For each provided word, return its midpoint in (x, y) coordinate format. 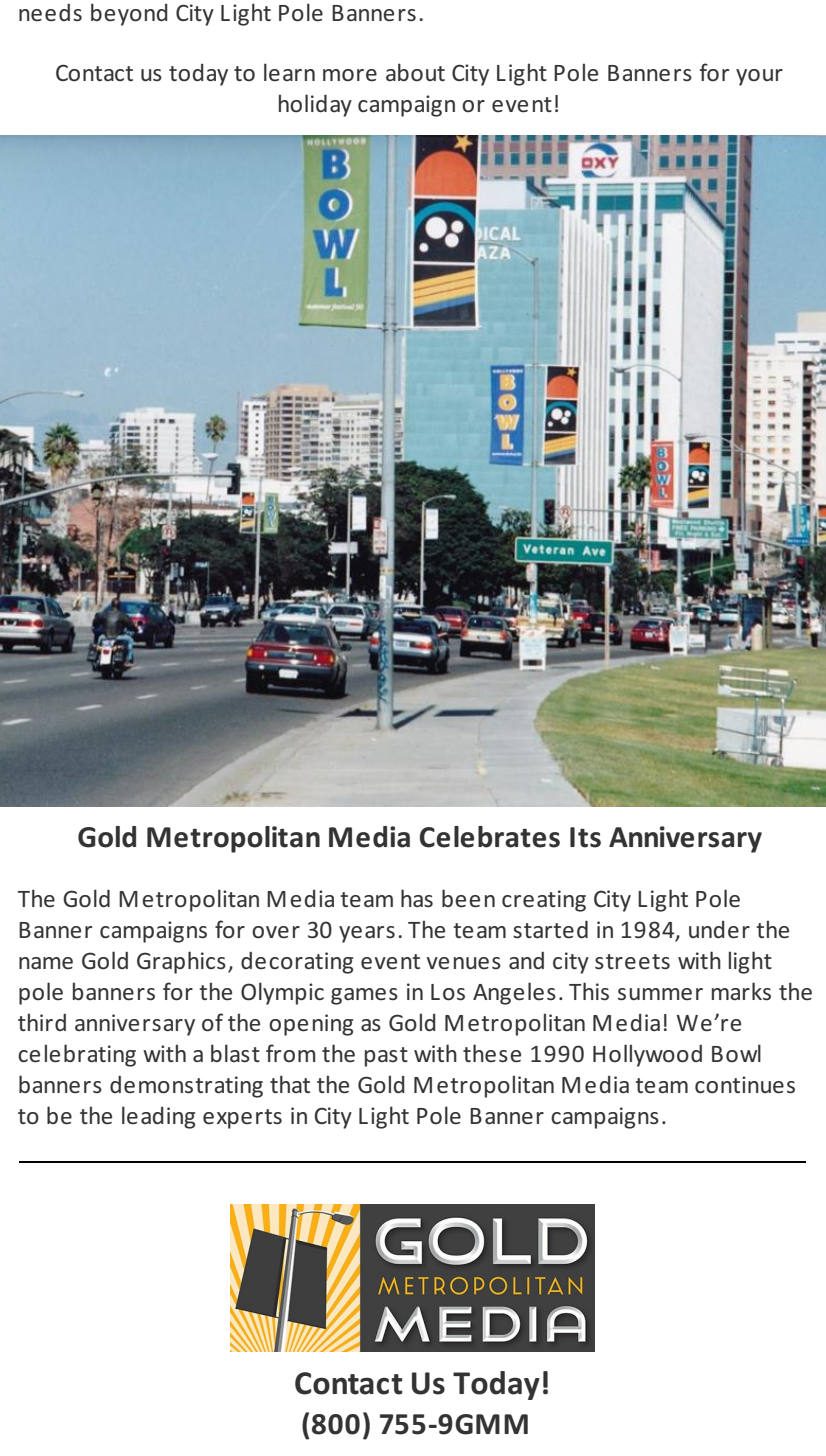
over (276, 932)
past (386, 1057)
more (350, 75)
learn (289, 72)
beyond (129, 14)
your (759, 77)
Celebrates (490, 837)
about (415, 72)
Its (585, 837)
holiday (315, 105)
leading (158, 1117)
